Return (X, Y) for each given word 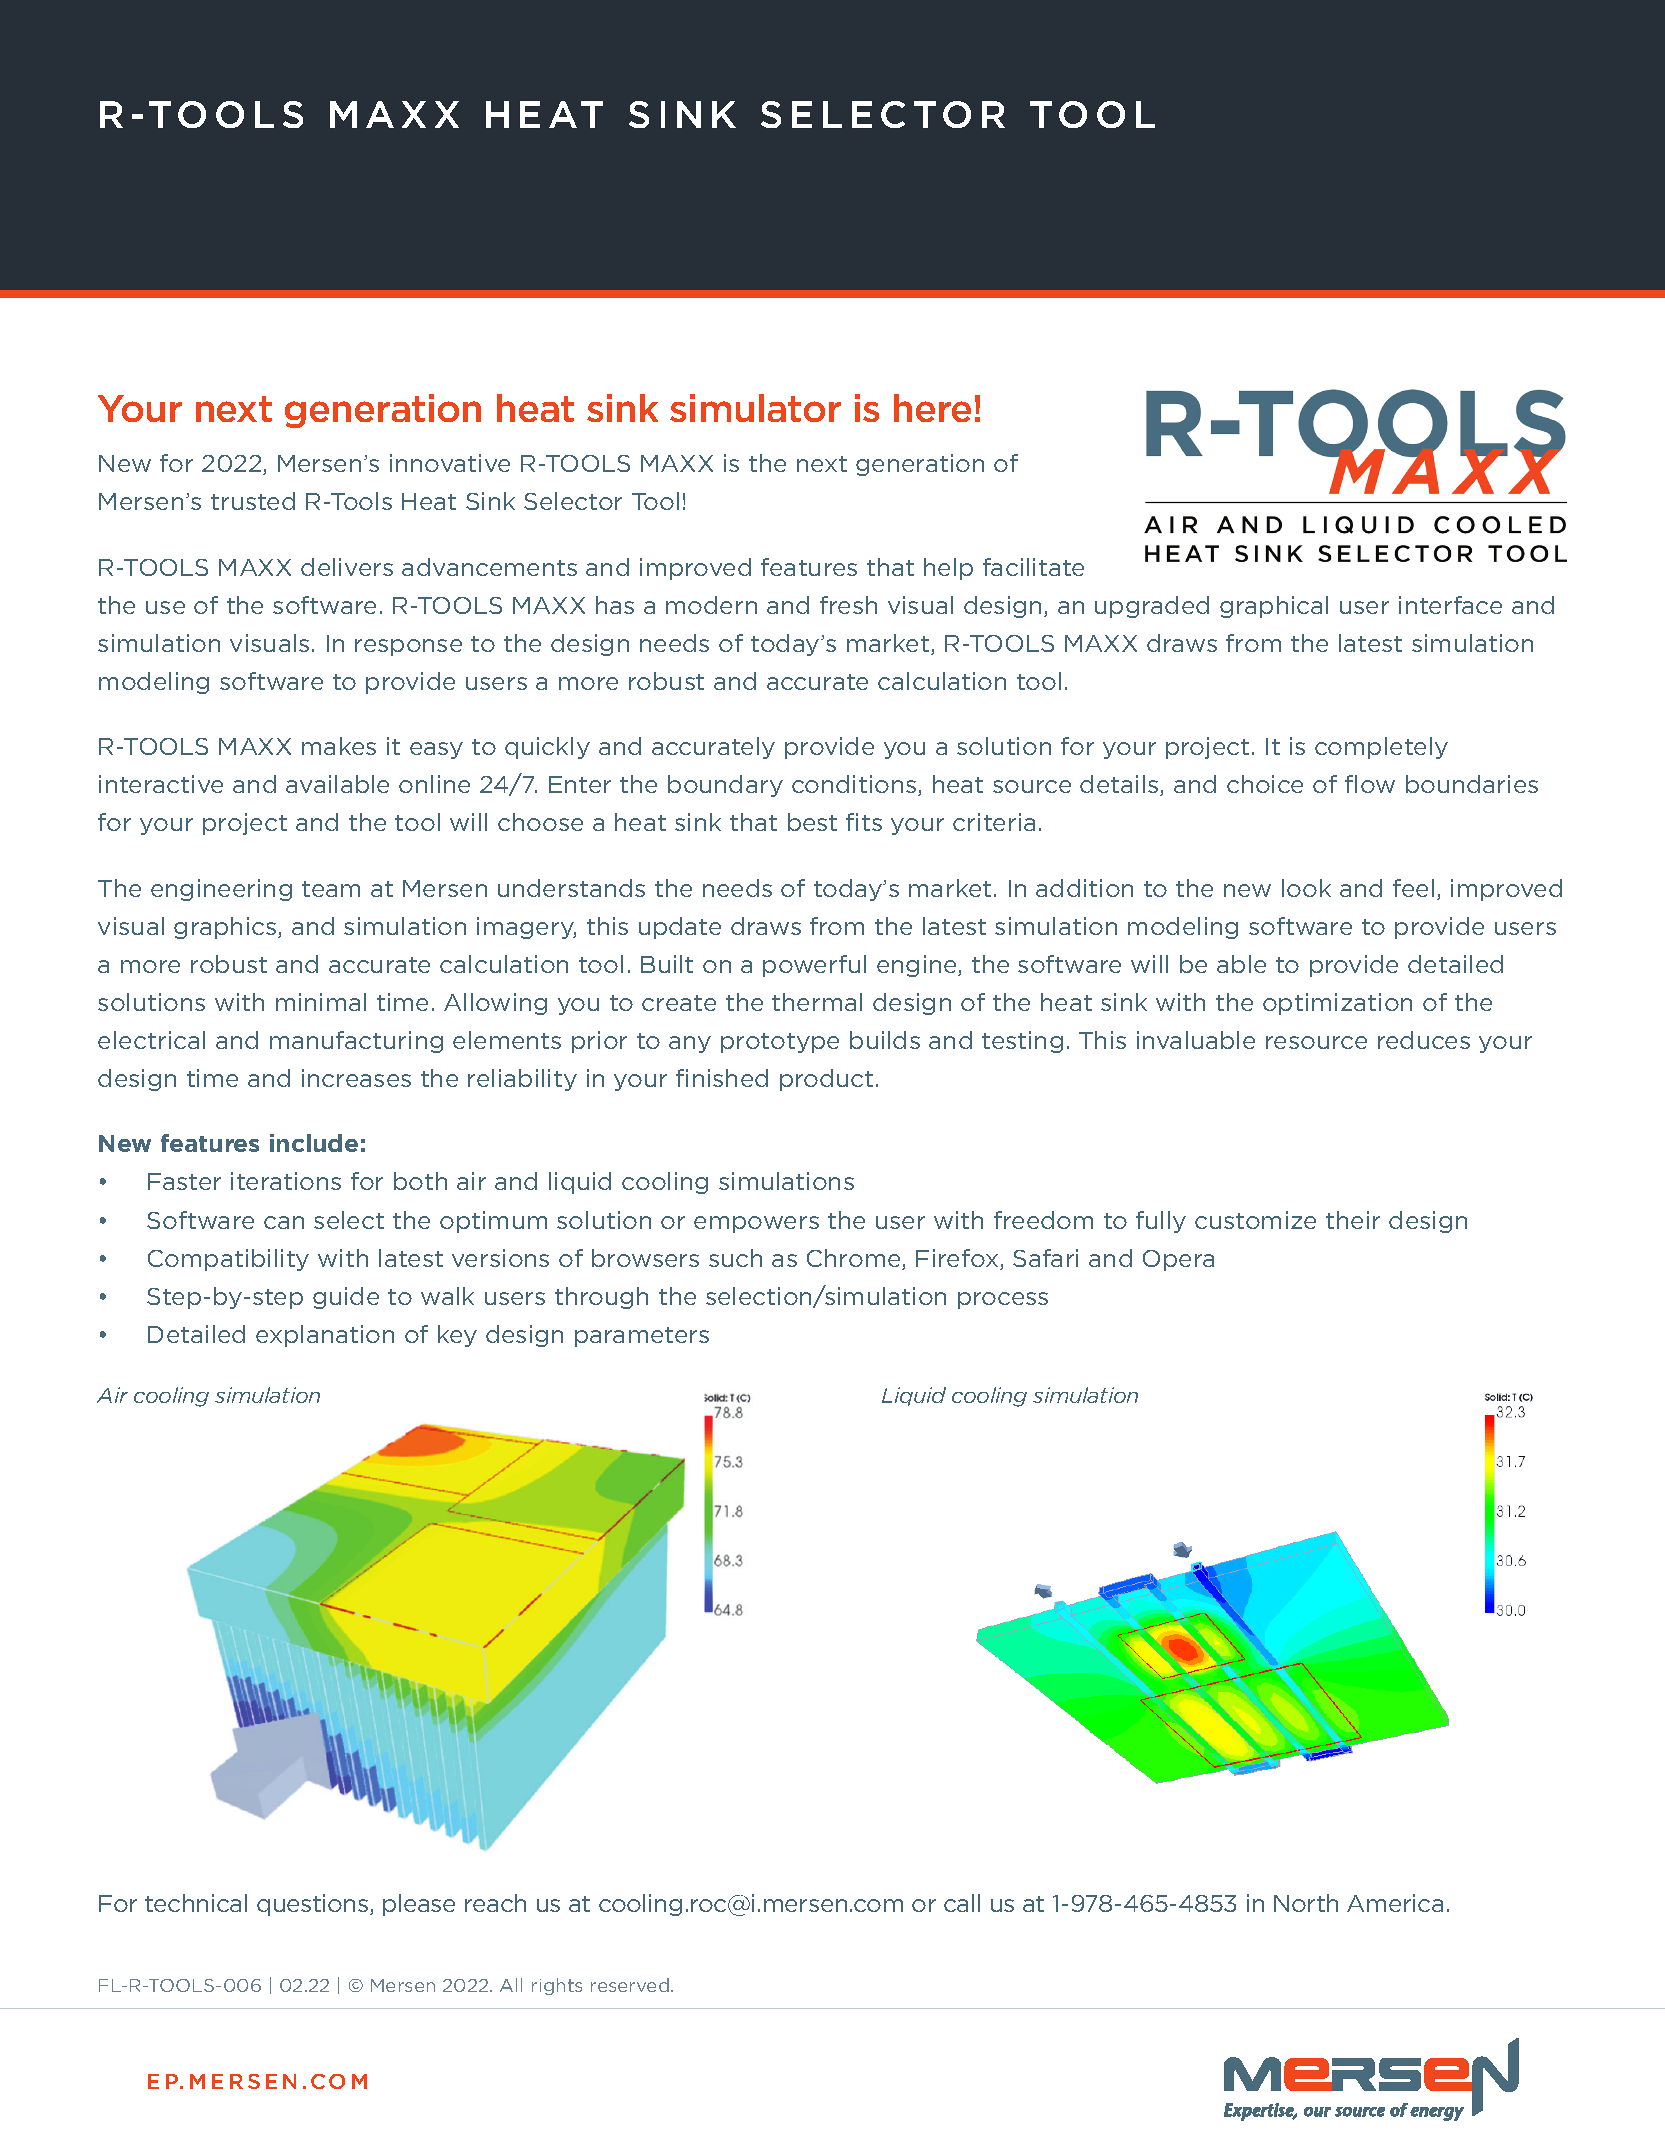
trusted (253, 501)
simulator (755, 408)
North (1306, 1903)
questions (314, 1905)
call (962, 1903)
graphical (1274, 607)
